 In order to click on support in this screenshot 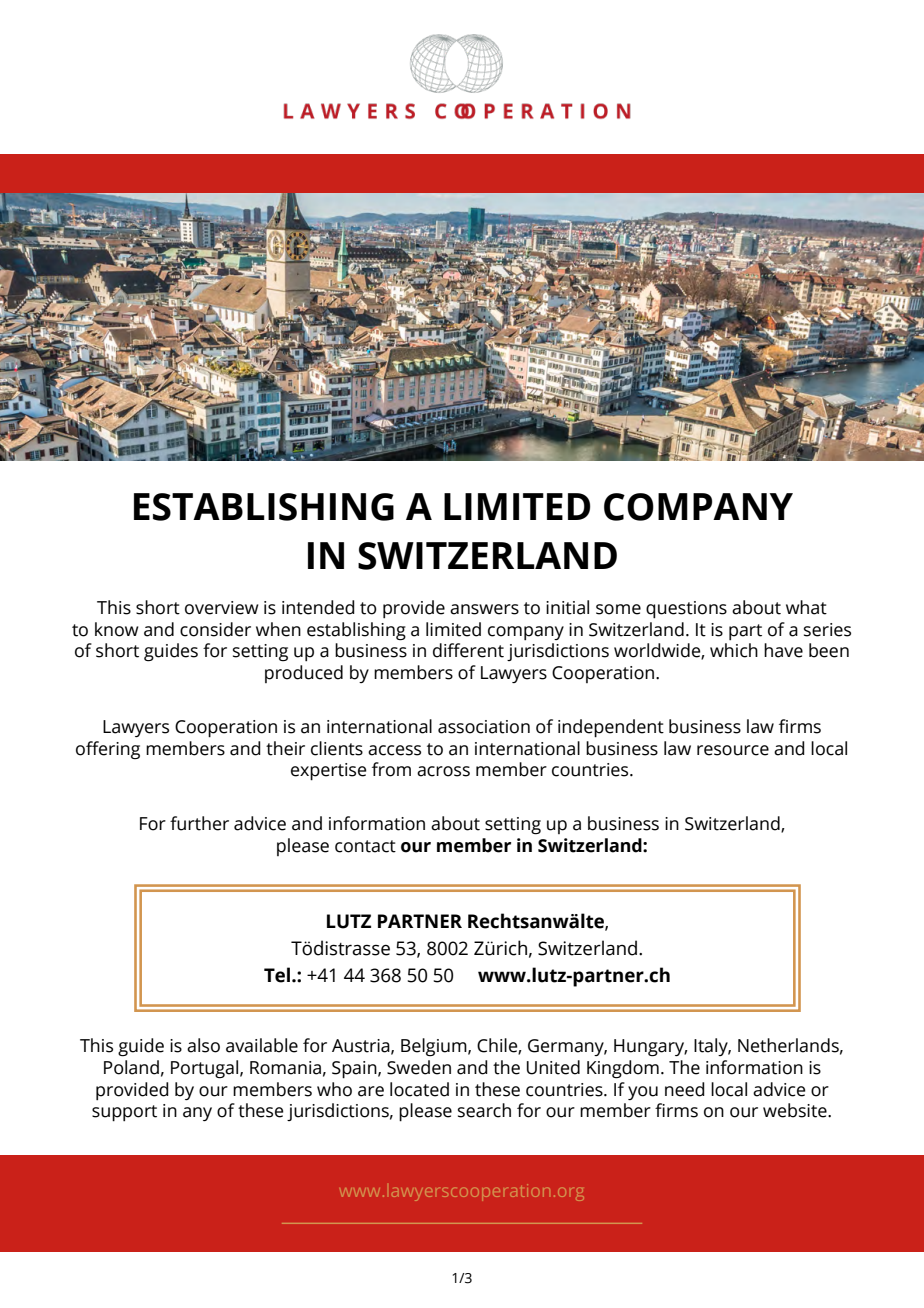, I will do `click(124, 1113)`.
